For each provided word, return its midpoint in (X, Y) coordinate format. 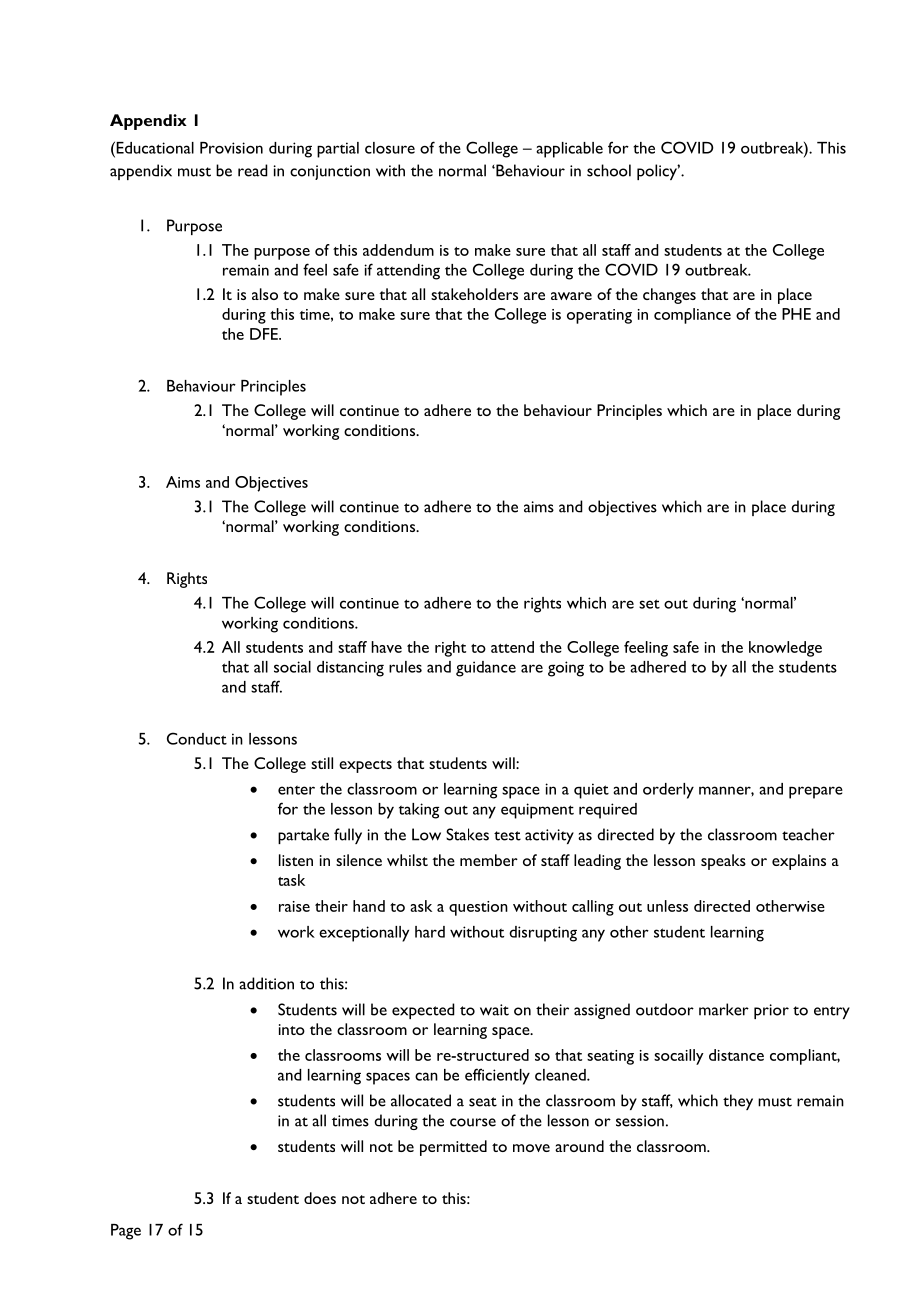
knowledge (785, 649)
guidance (486, 669)
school (609, 170)
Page (126, 1232)
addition (266, 983)
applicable (569, 150)
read (253, 170)
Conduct (197, 738)
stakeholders (474, 294)
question (478, 908)
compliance (692, 316)
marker (724, 1009)
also (265, 294)
